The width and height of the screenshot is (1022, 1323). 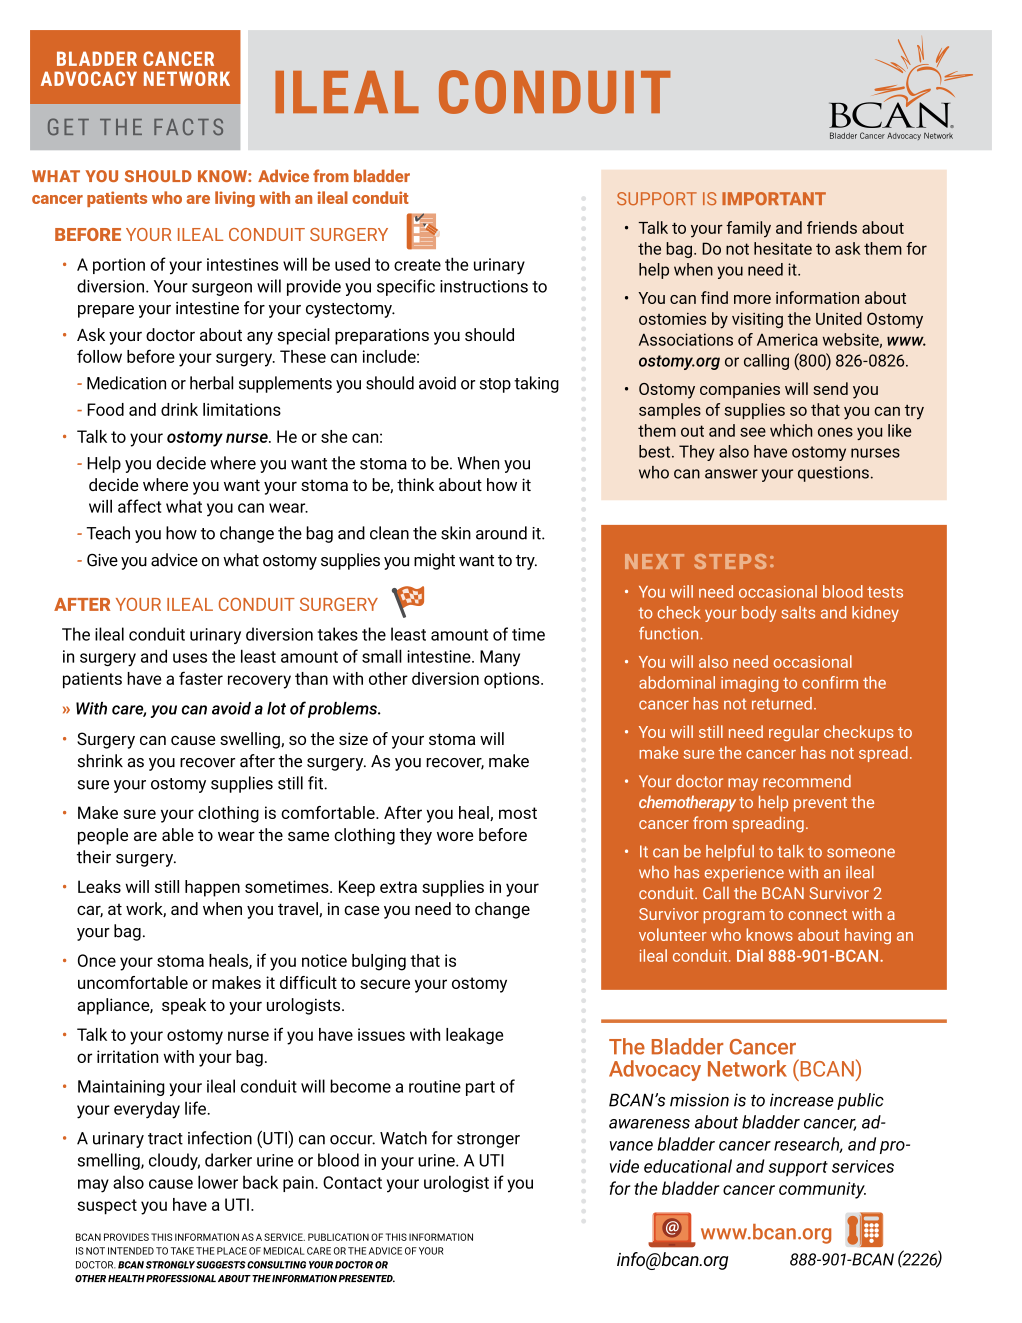 What do you see at coordinates (513, 680) in the screenshot?
I see `options` at bounding box center [513, 680].
